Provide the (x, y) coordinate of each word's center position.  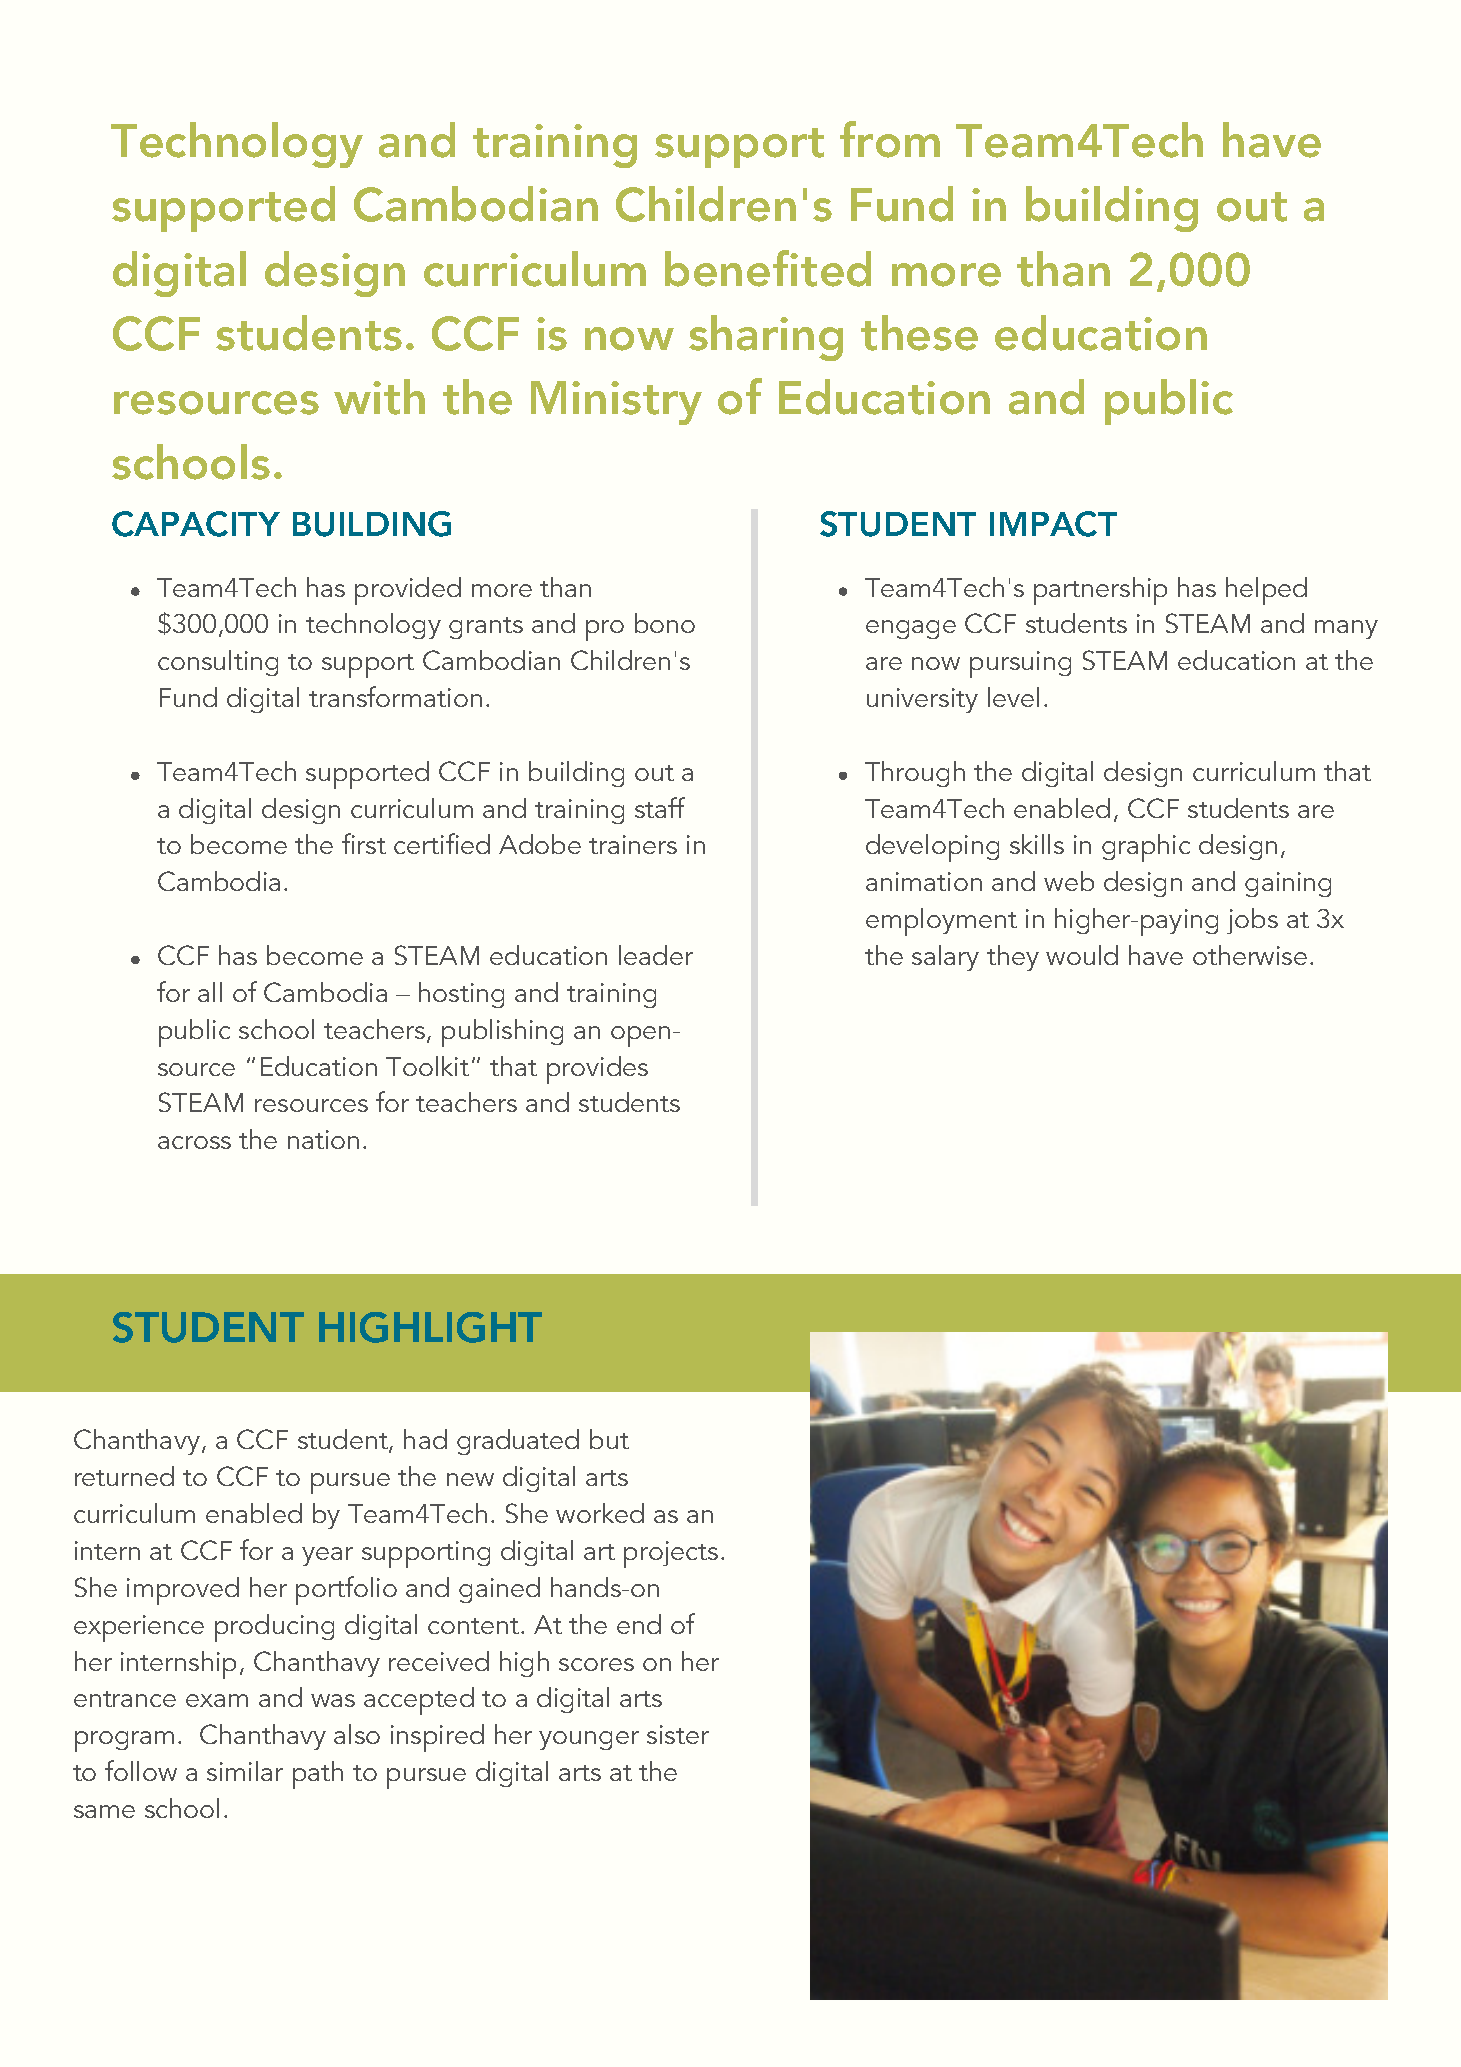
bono (665, 623)
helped (1266, 591)
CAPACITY (196, 524)
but (609, 1439)
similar (245, 1771)
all (210, 992)
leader (656, 955)
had (425, 1439)
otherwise (1250, 955)
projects (671, 1554)
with (379, 397)
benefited (768, 268)
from (890, 139)
